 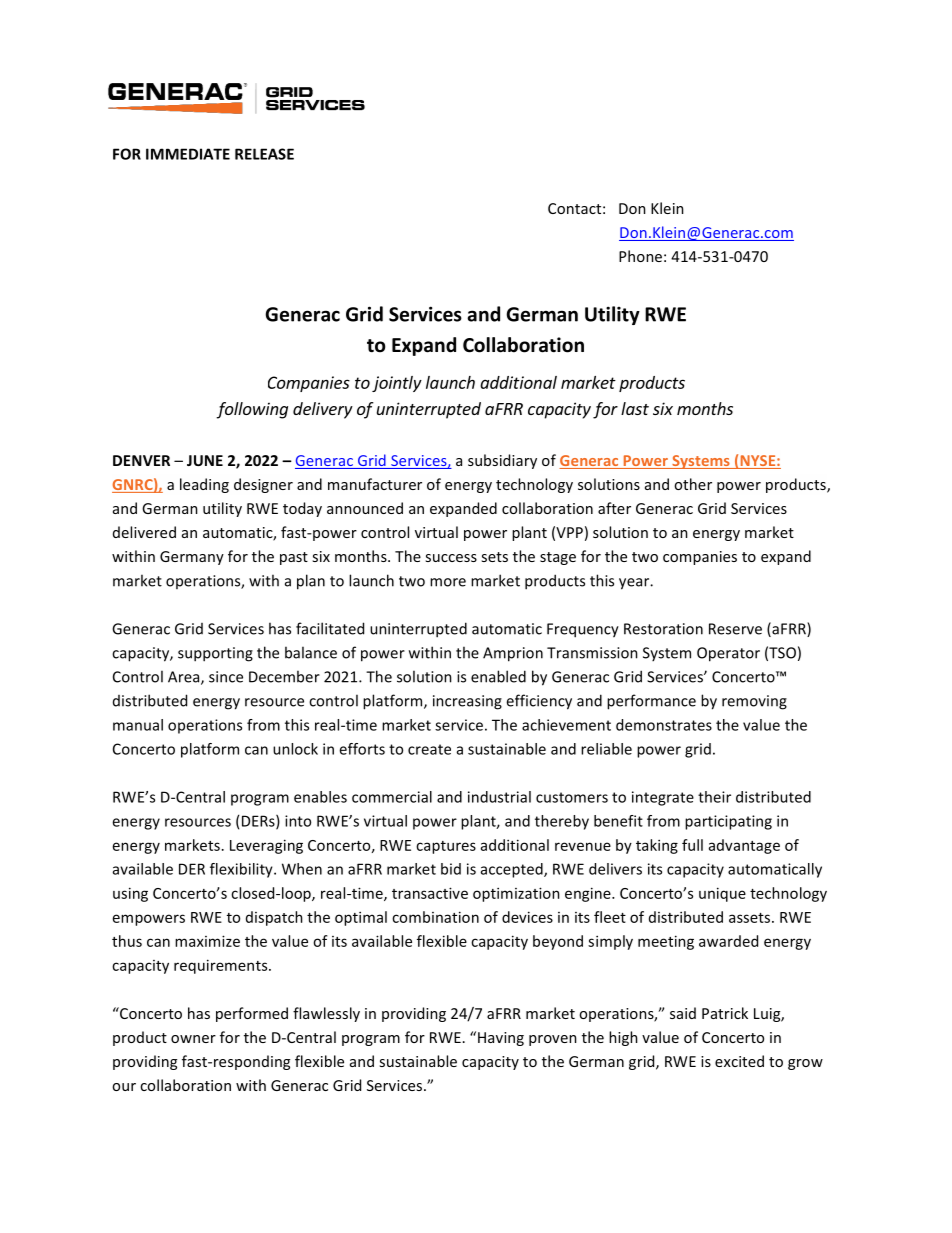 What do you see at coordinates (252, 410) in the screenshot?
I see `following` at bounding box center [252, 410].
